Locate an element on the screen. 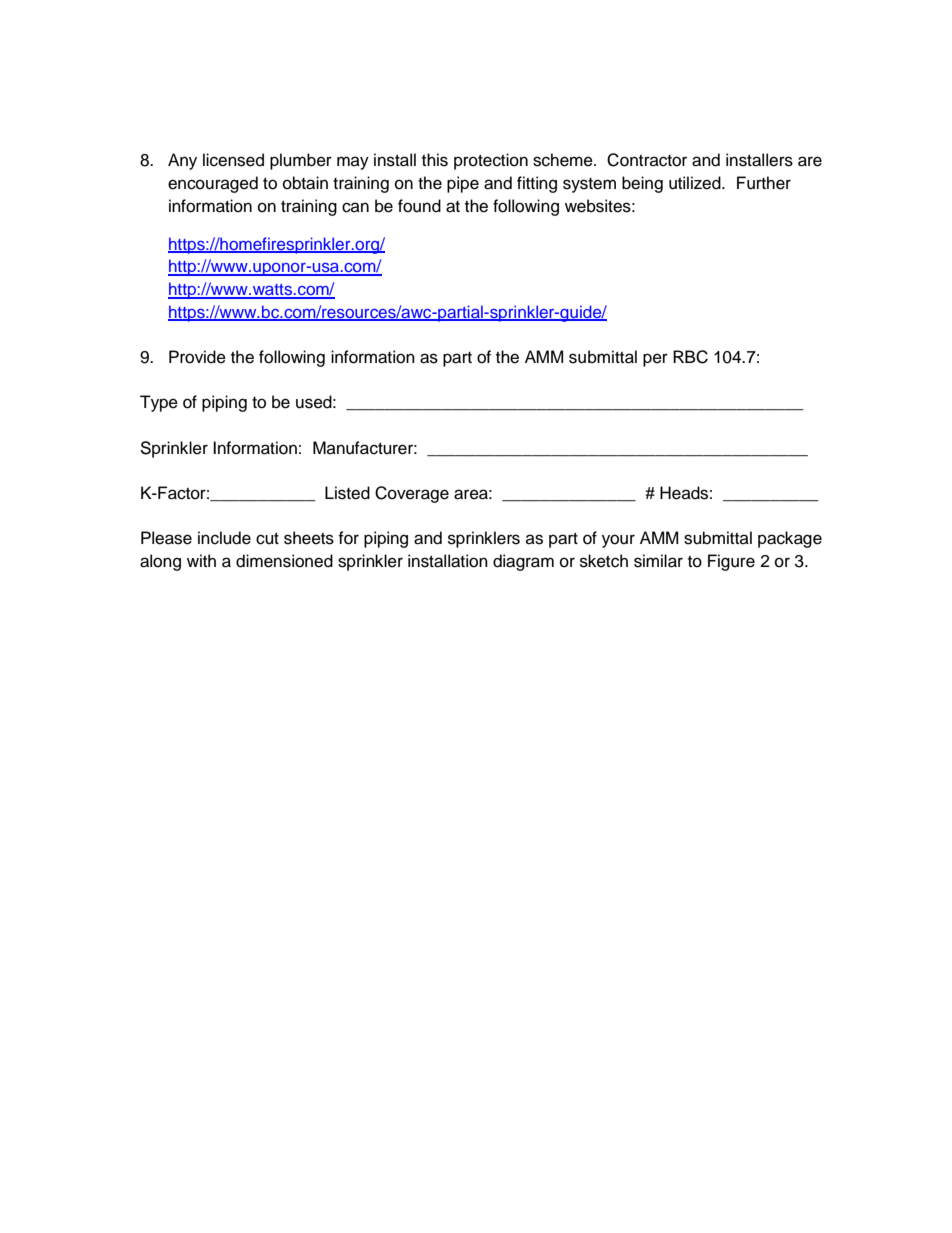 The width and height of the screenshot is (952, 1233). RBC is located at coordinates (690, 357).
